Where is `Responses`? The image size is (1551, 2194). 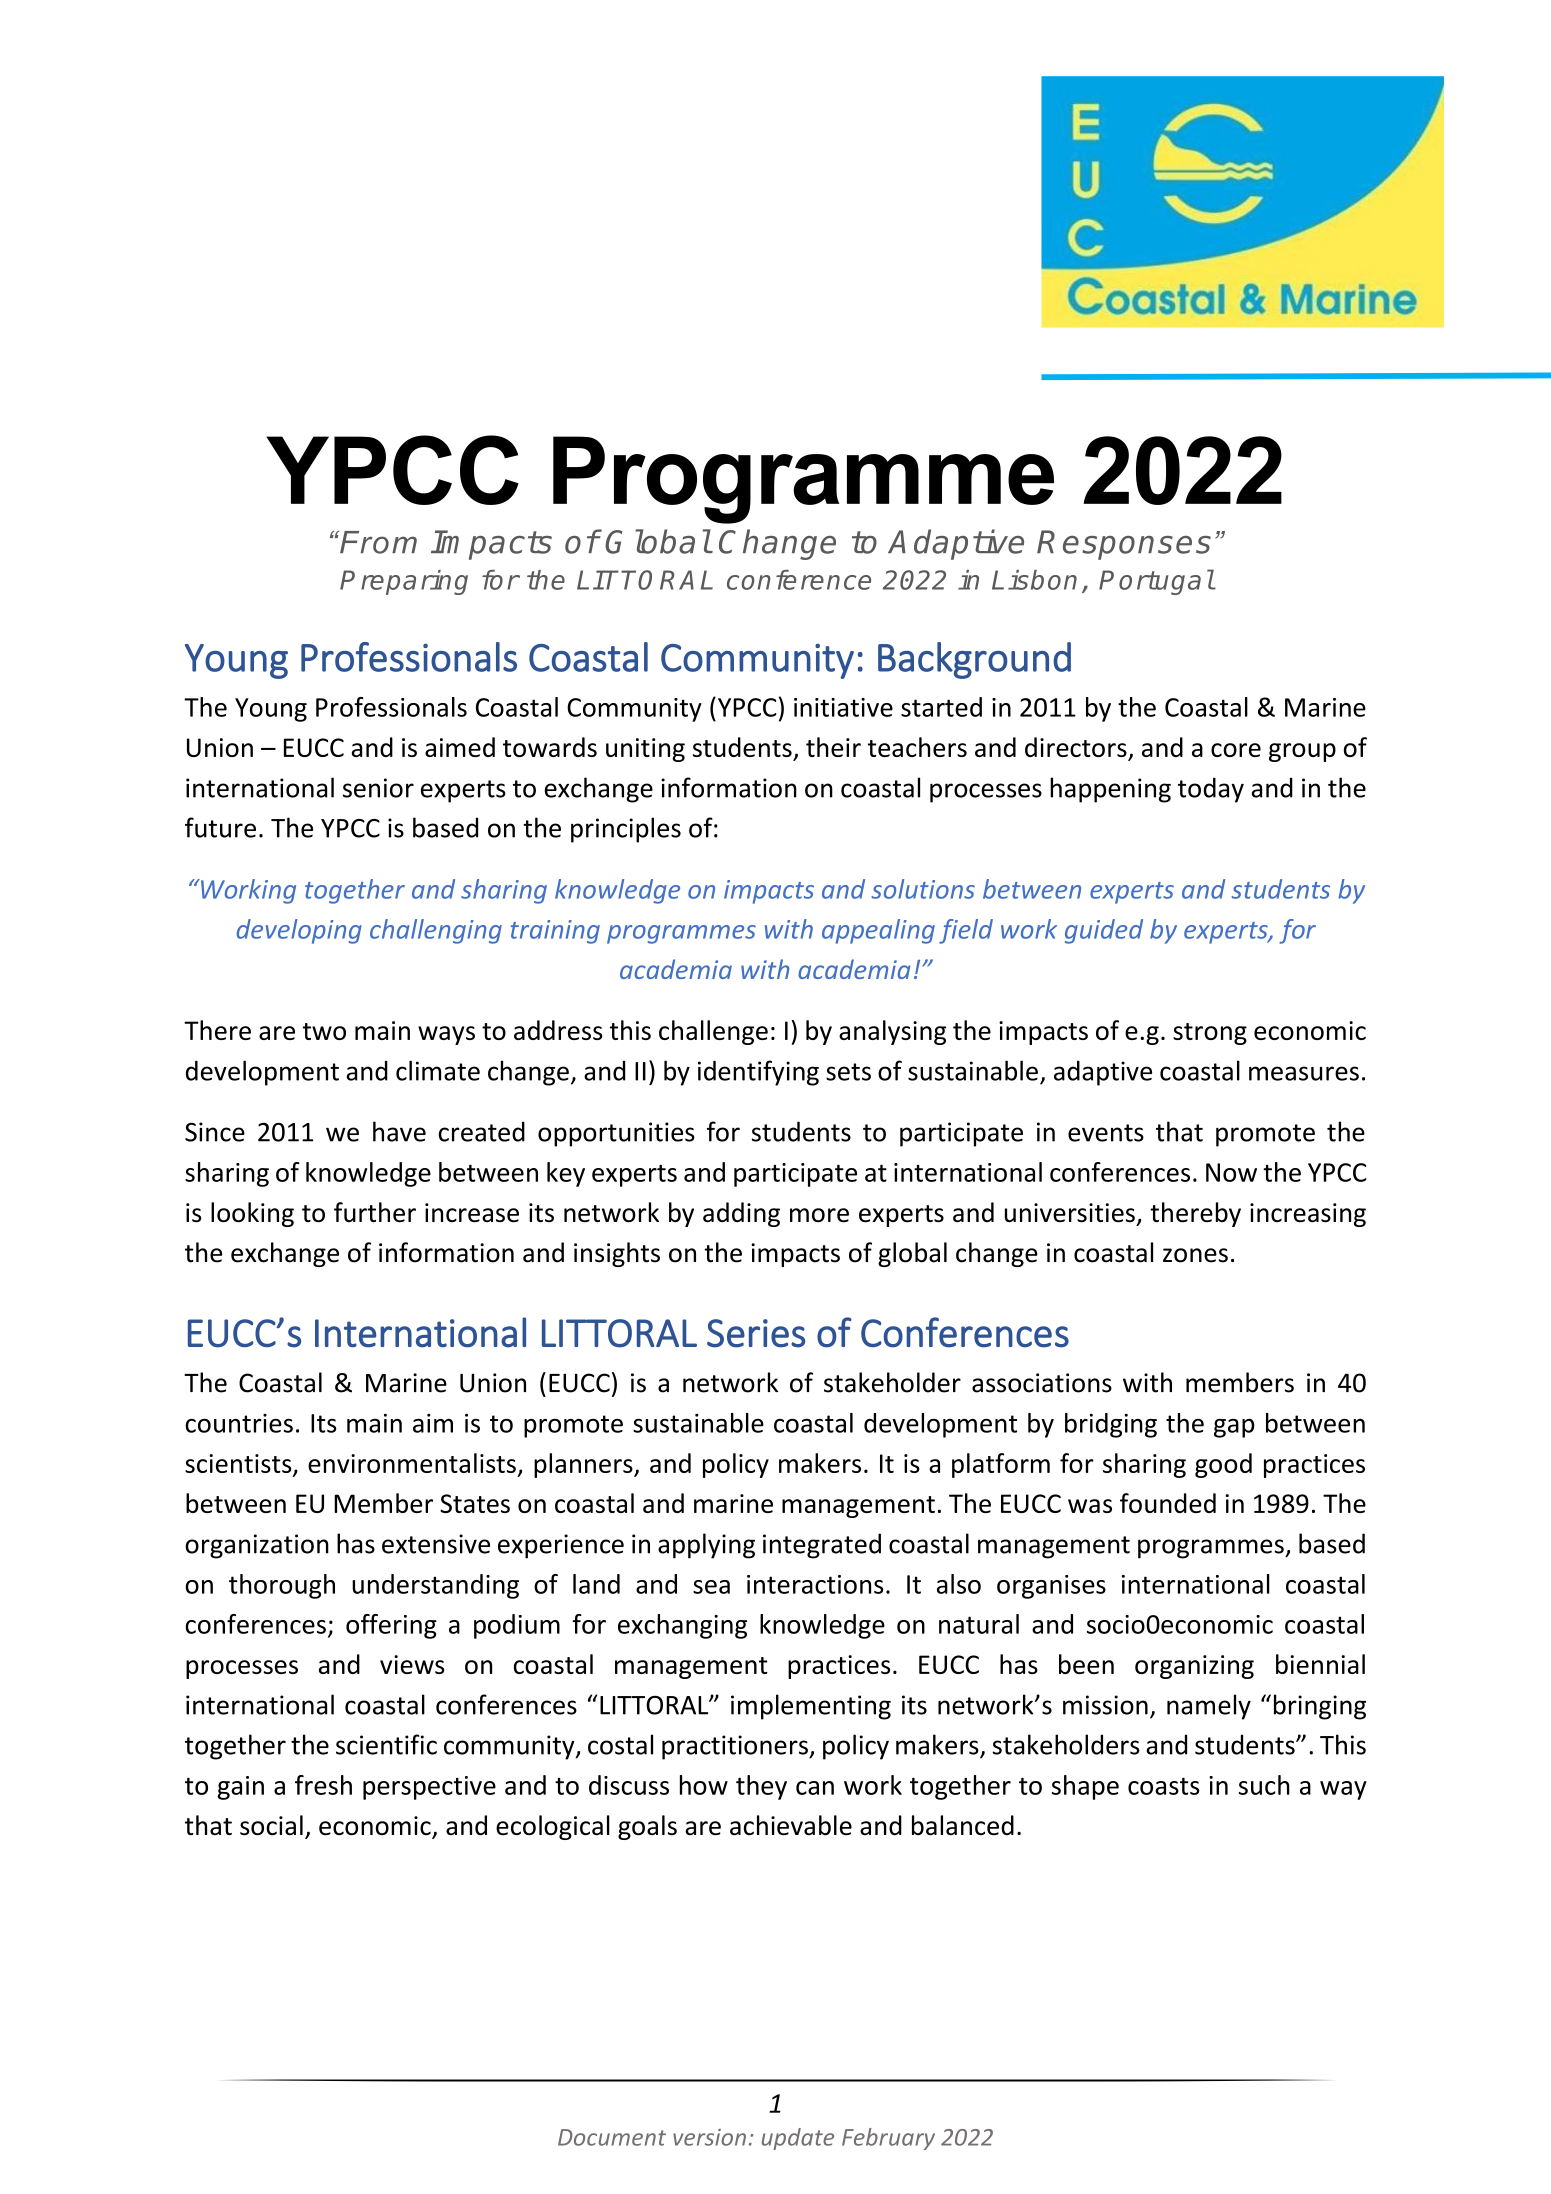 Responses is located at coordinates (1124, 545).
